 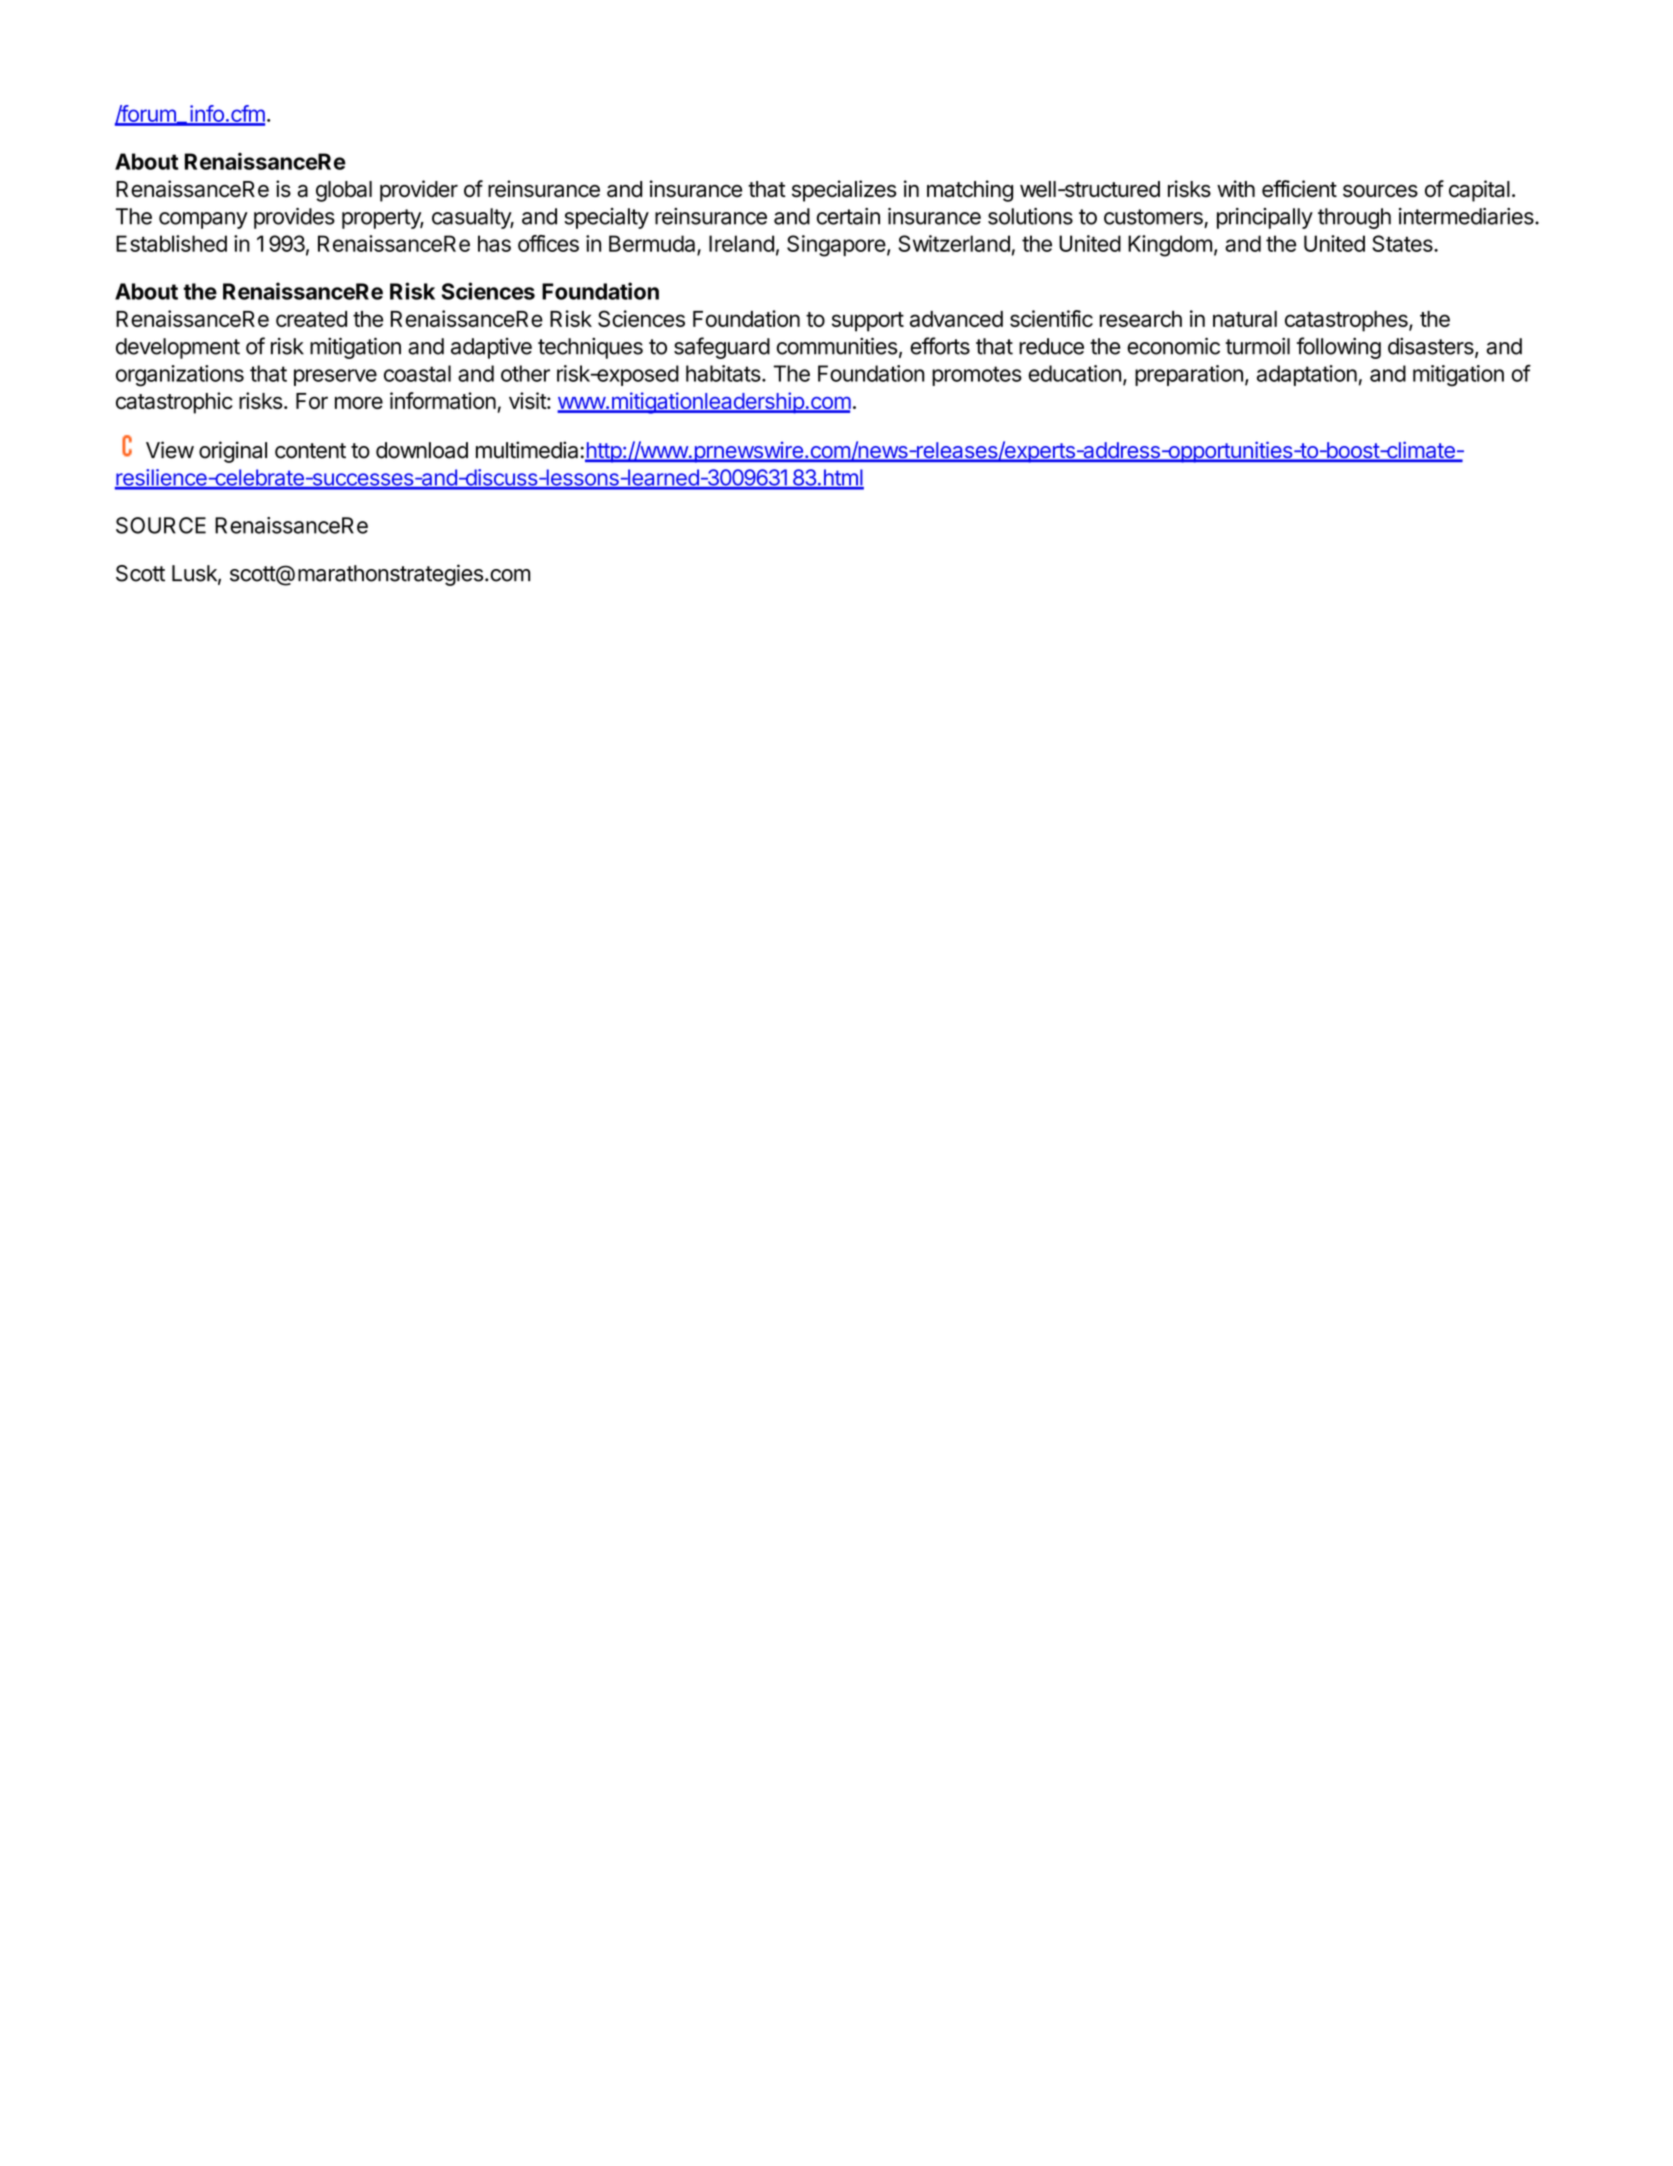 I want to click on content, so click(x=310, y=451).
